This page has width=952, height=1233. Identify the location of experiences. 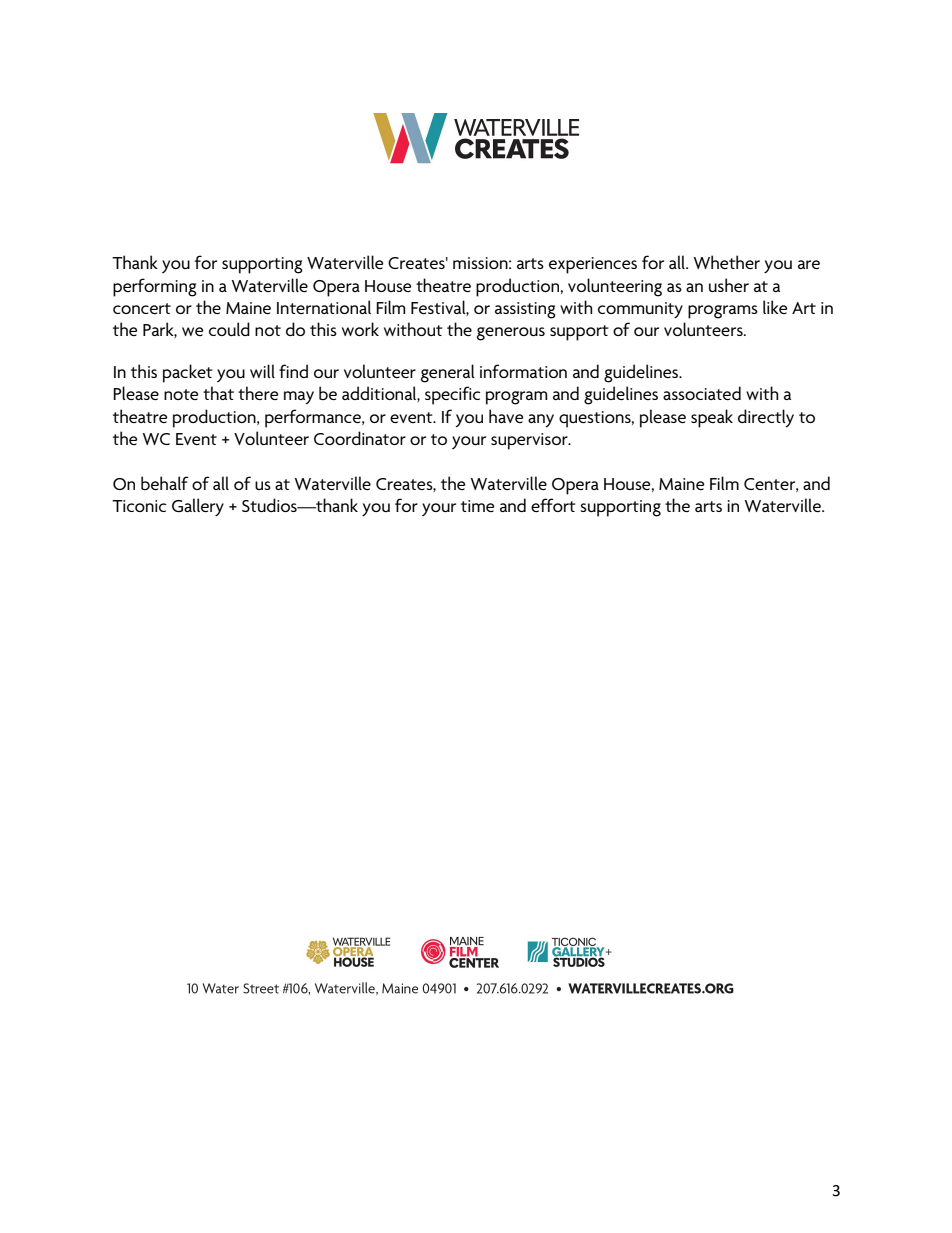
(593, 265).
